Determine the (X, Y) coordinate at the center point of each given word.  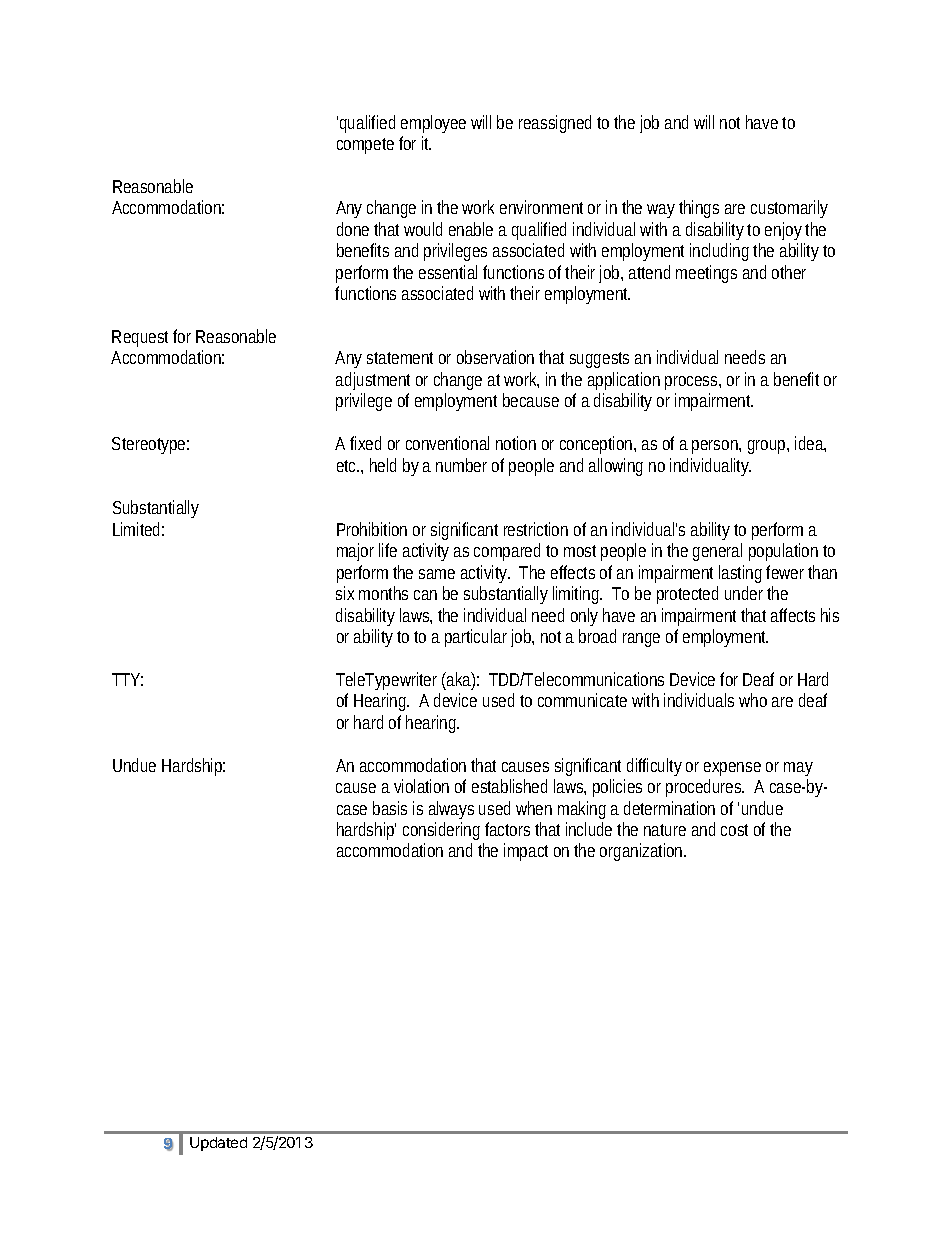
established (509, 786)
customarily (789, 209)
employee (433, 124)
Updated (218, 1144)
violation (421, 786)
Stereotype (150, 445)
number (461, 465)
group (768, 447)
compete (365, 146)
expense (732, 769)
